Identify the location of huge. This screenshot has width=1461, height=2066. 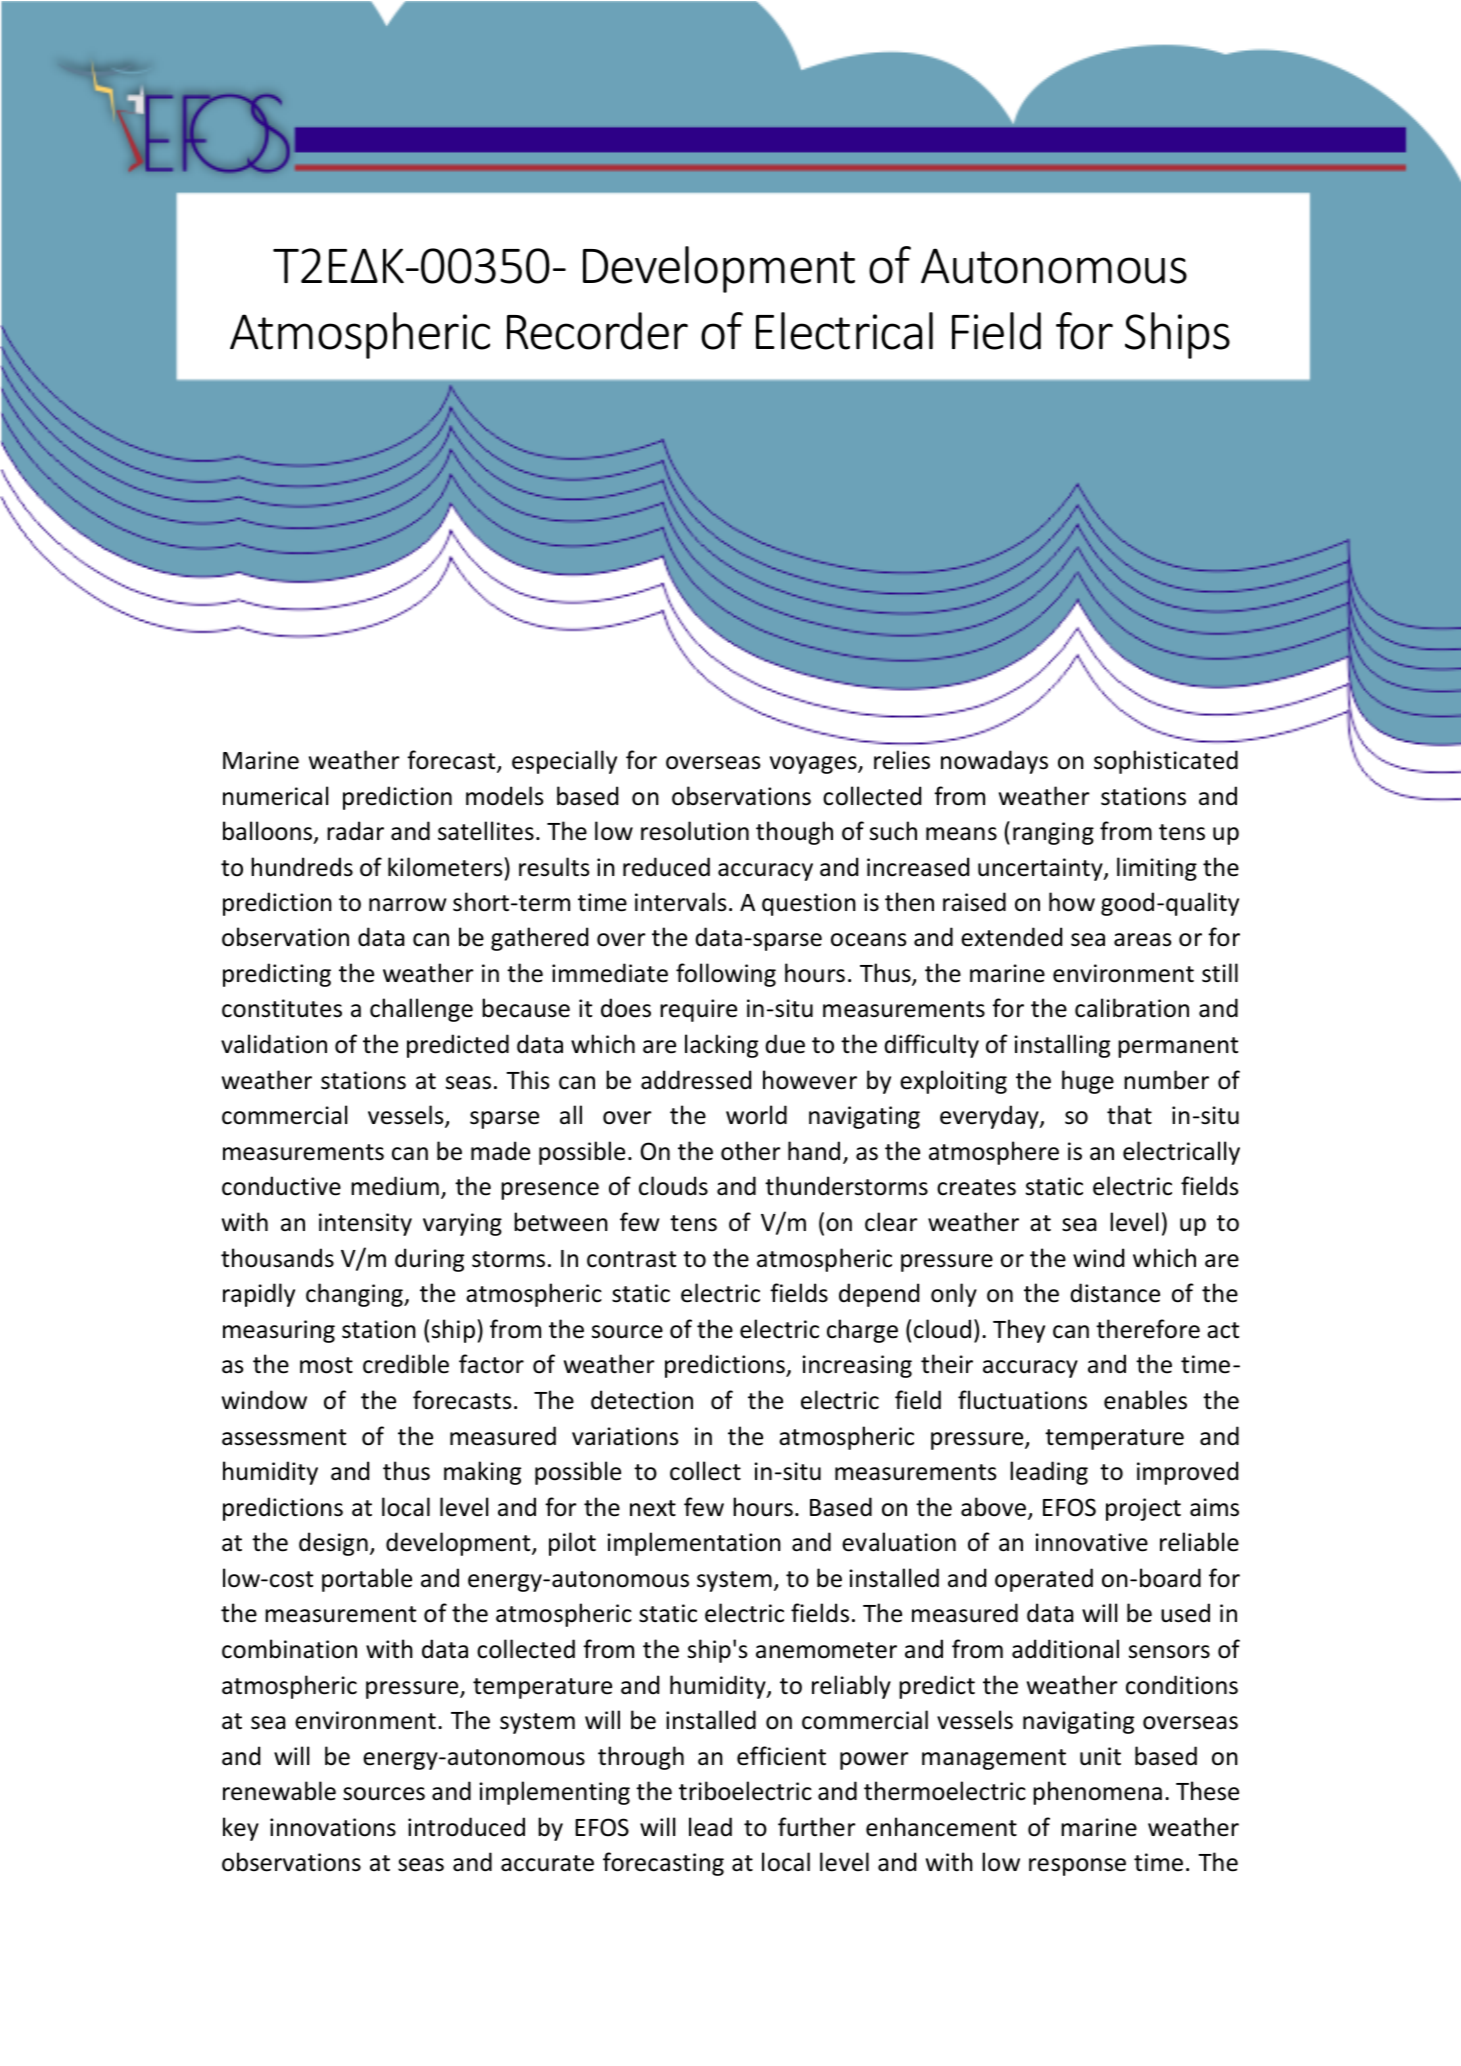
(1088, 1082).
